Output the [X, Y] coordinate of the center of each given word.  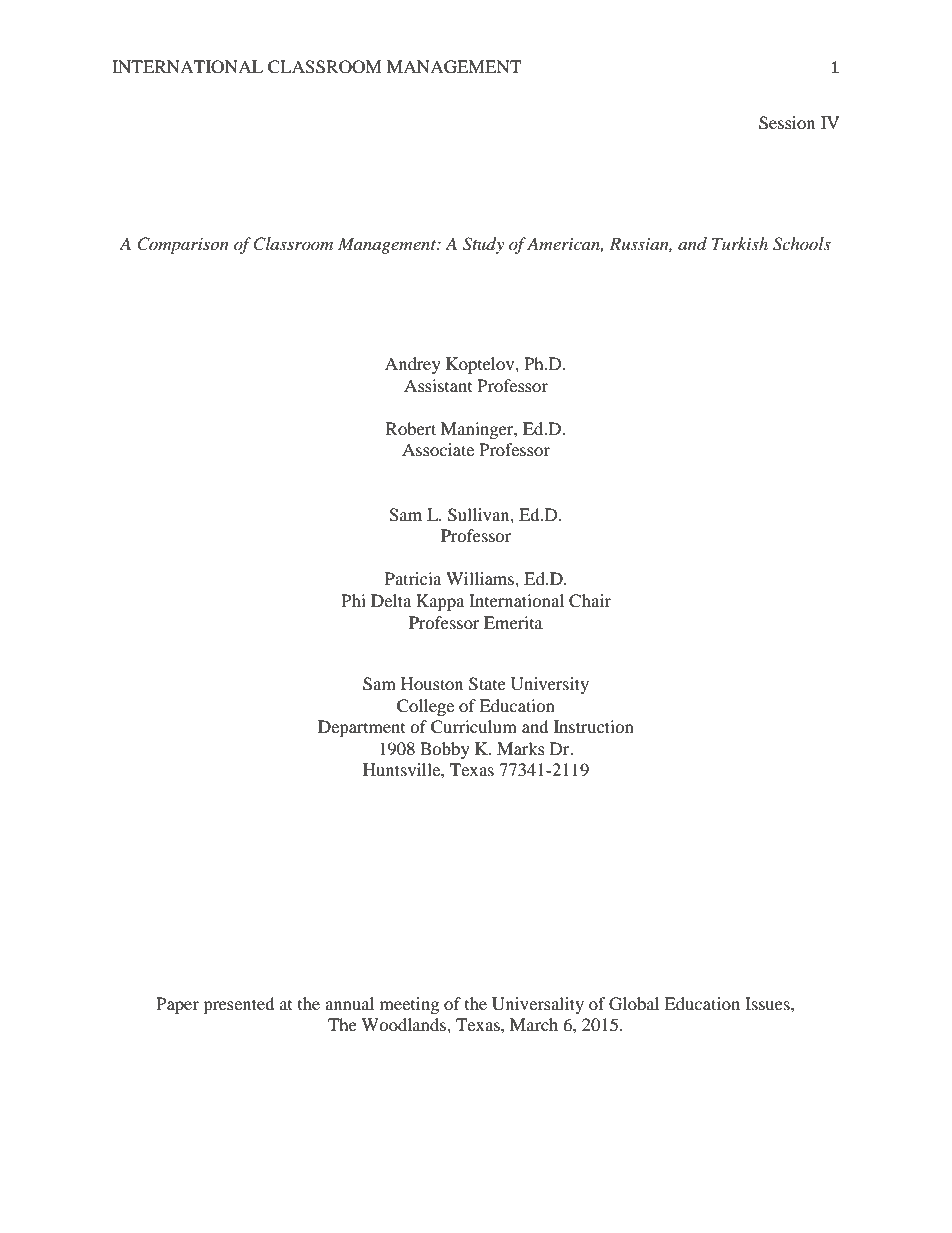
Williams [481, 578]
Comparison [183, 245]
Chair [590, 601]
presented [239, 1005]
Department [361, 728]
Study [483, 245]
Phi [353, 600]
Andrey [413, 365]
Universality [538, 1005]
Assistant [438, 385]
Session [787, 123]
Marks [521, 748]
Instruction [594, 726]
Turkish [740, 243]
